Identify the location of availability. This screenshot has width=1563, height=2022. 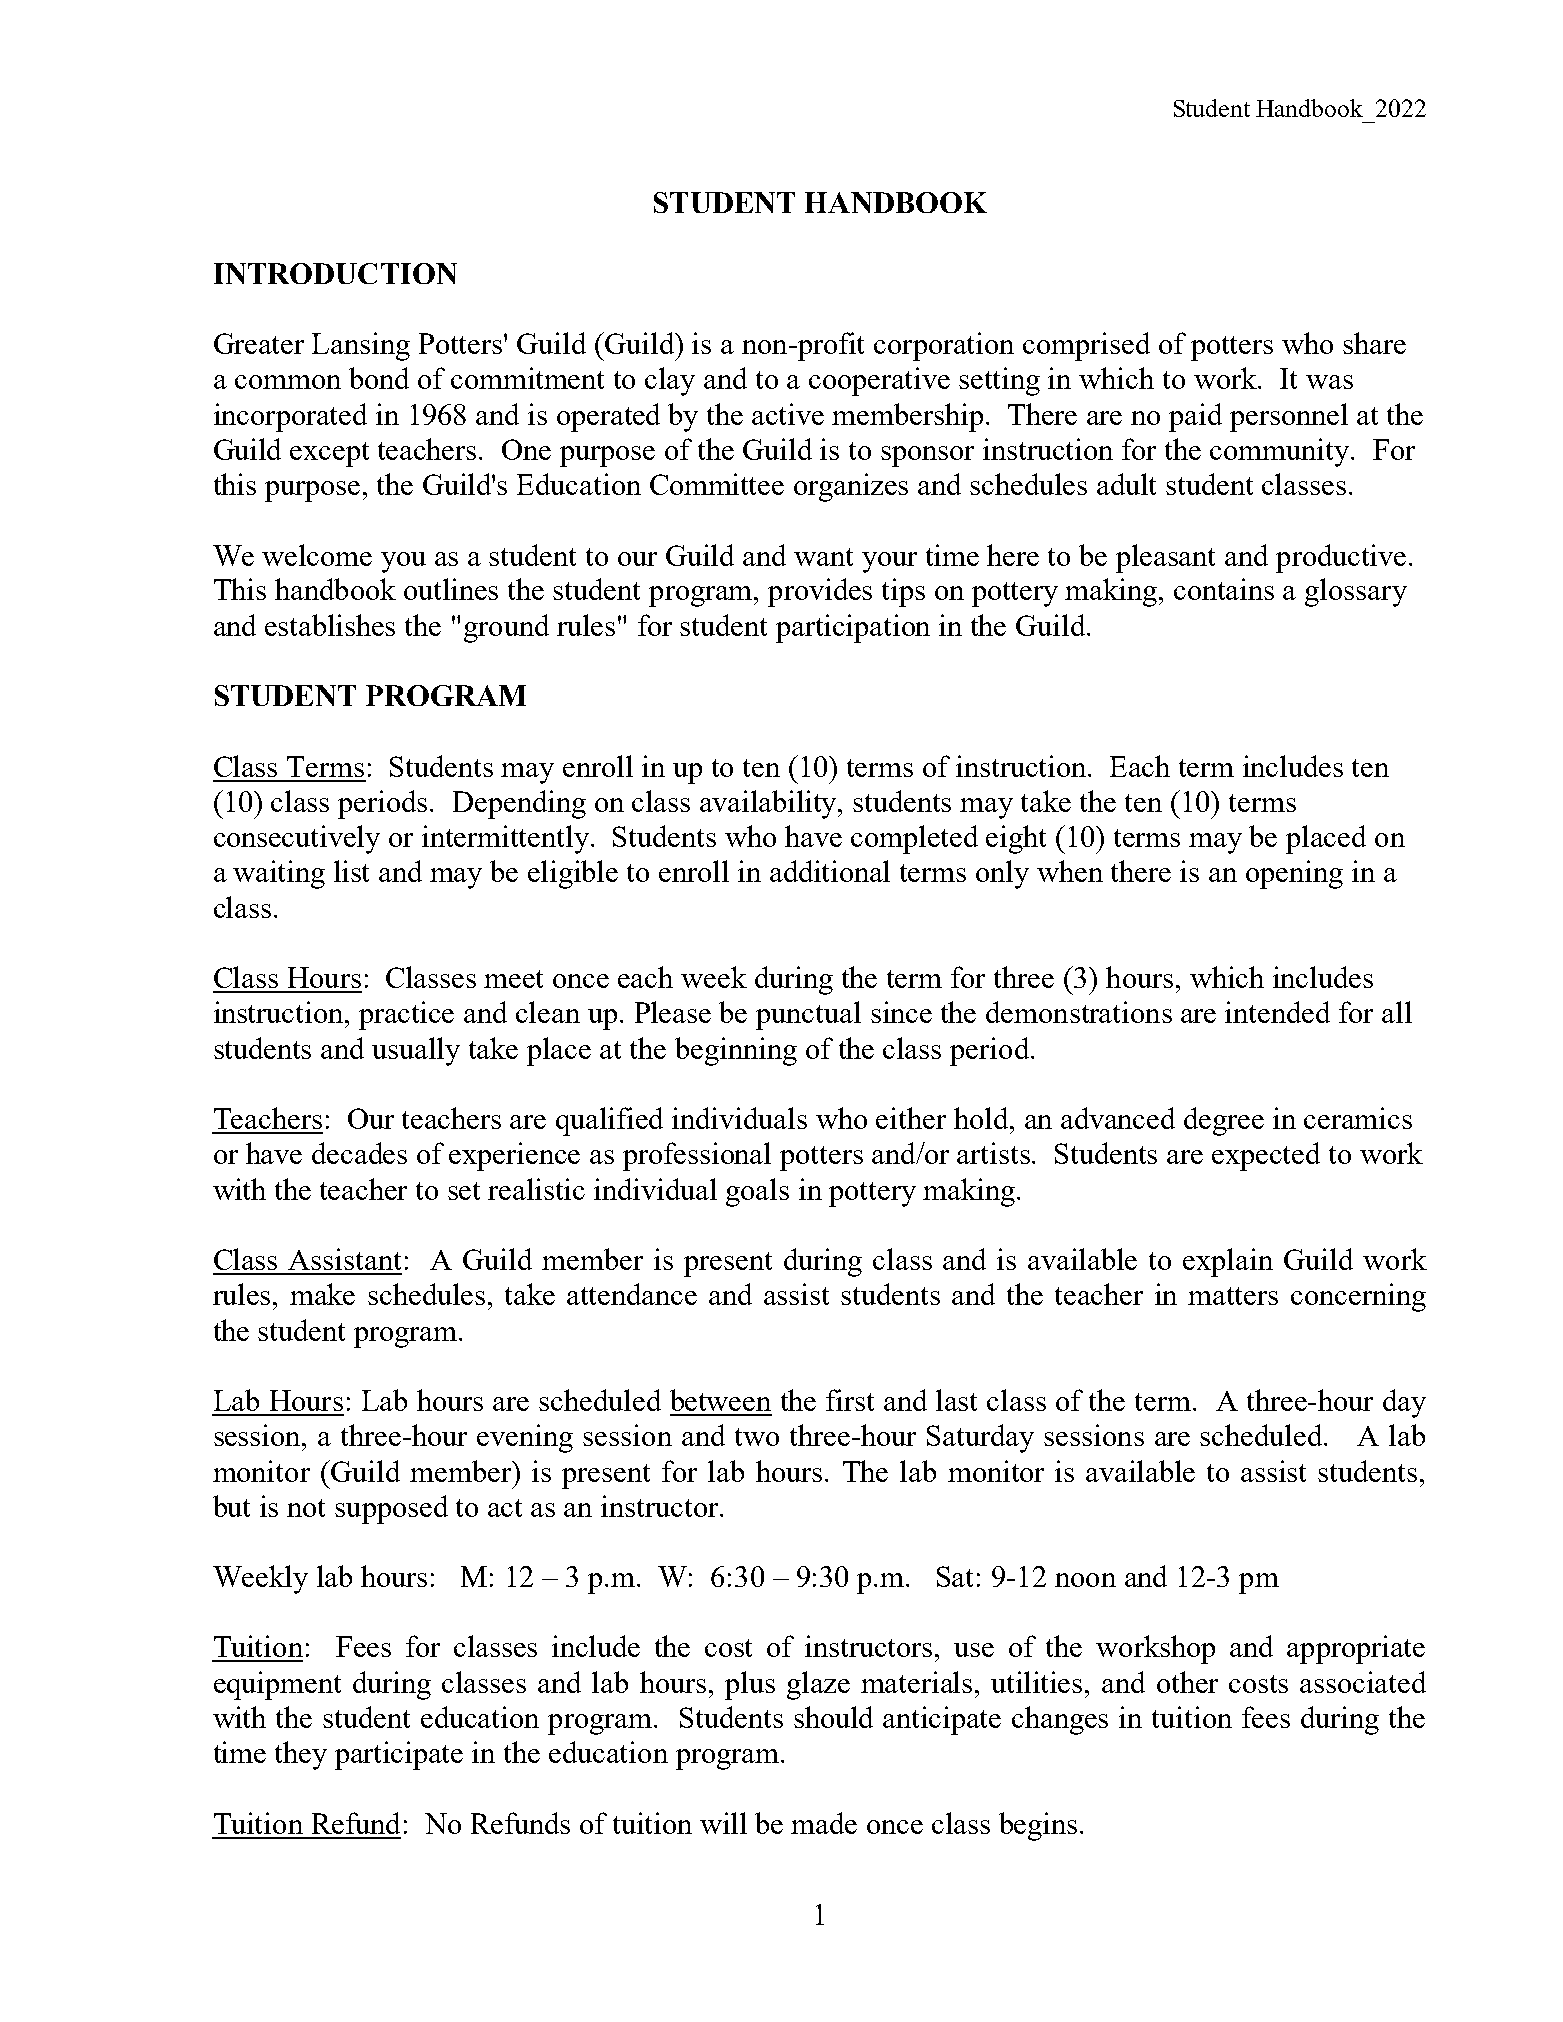
(770, 804).
